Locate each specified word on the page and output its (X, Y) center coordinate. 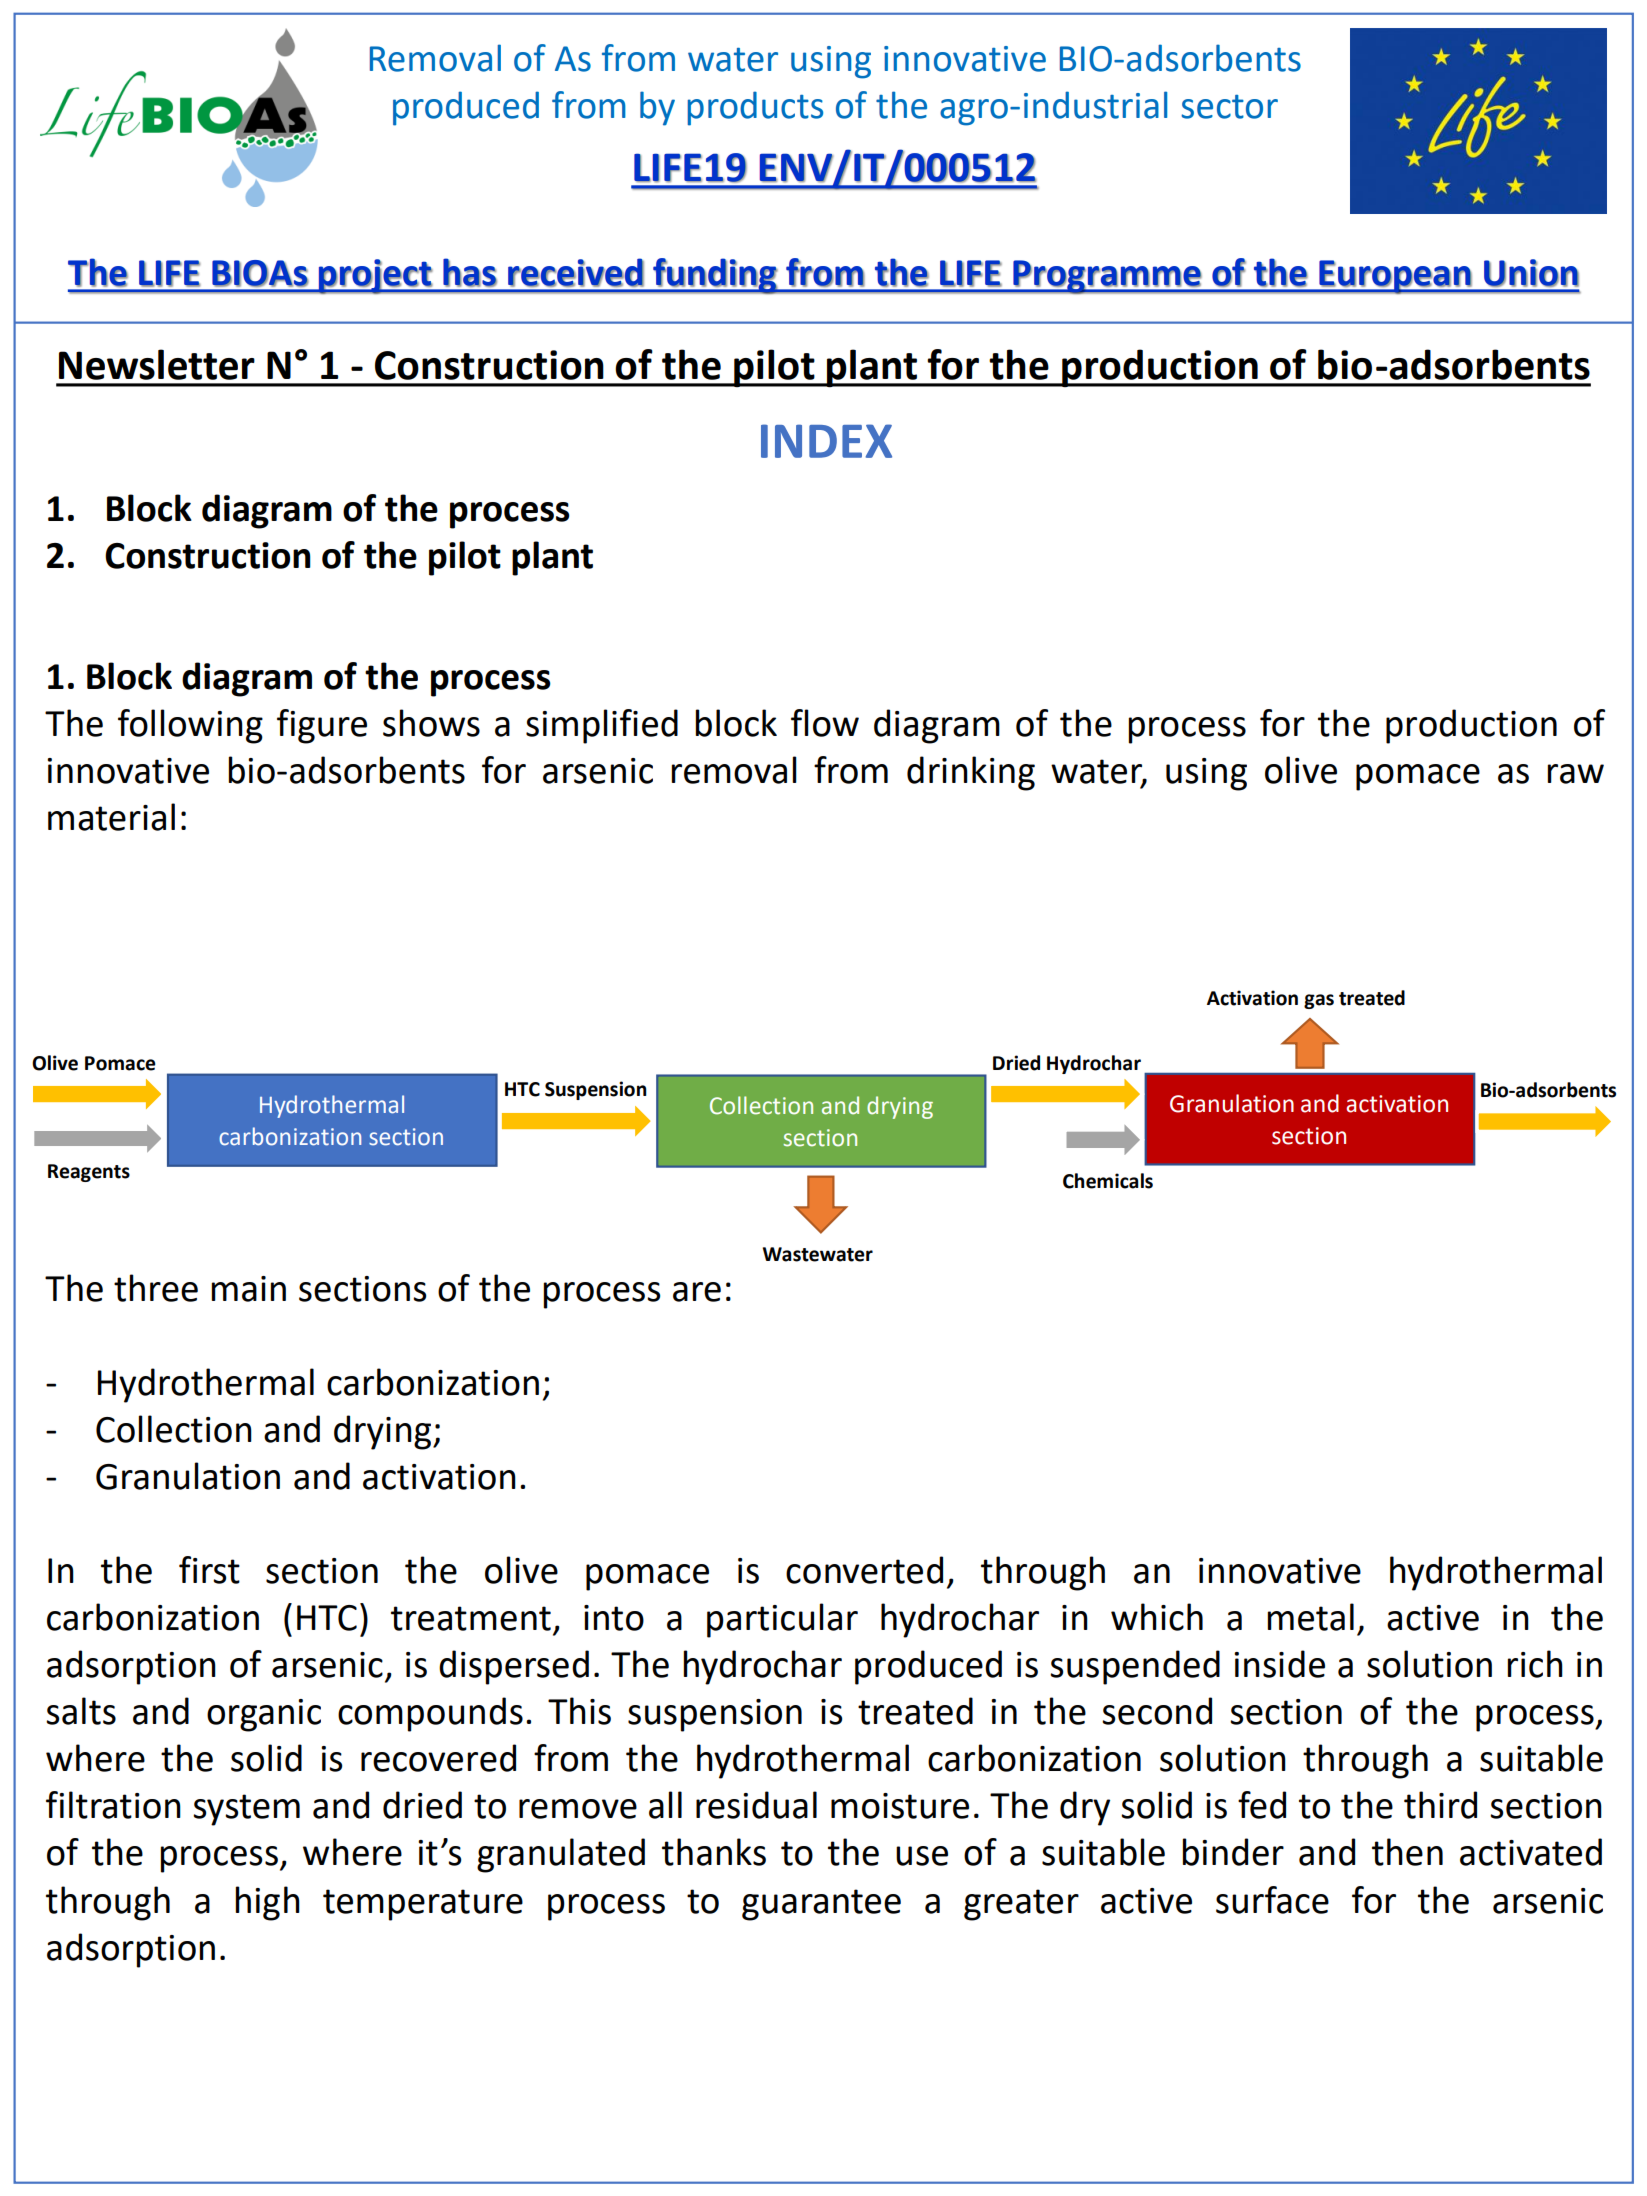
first (209, 1570)
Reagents (89, 1173)
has (470, 272)
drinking (971, 773)
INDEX (826, 441)
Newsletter (157, 364)
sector (1229, 107)
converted (864, 1570)
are (697, 1292)
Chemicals (1108, 1181)
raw (1575, 774)
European (1395, 277)
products (755, 108)
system (246, 1810)
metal (1310, 1617)
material (111, 817)
